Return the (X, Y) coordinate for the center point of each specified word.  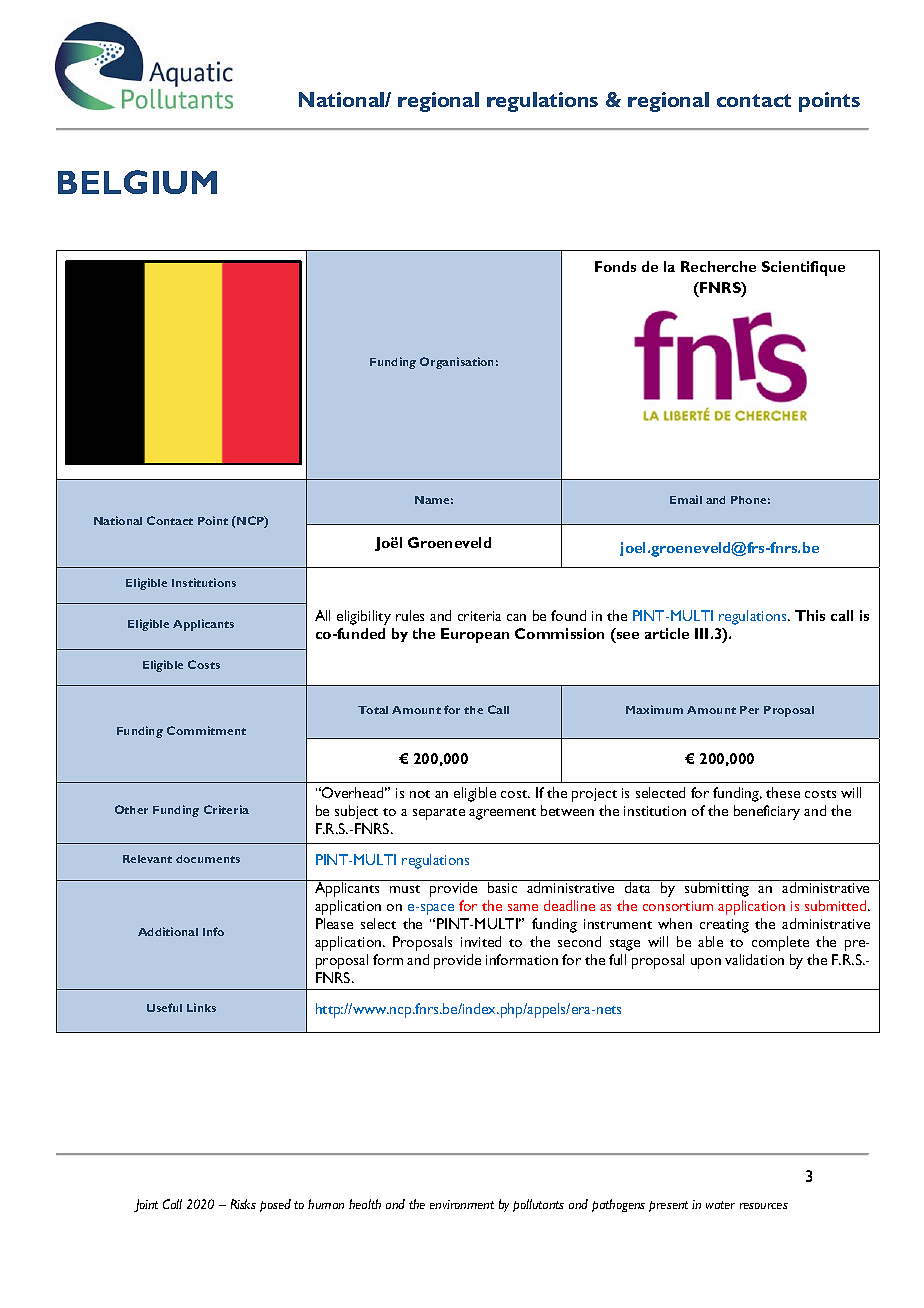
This (810, 615)
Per (749, 710)
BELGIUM (137, 182)
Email (686, 499)
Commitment (206, 730)
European (475, 635)
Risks (243, 1204)
